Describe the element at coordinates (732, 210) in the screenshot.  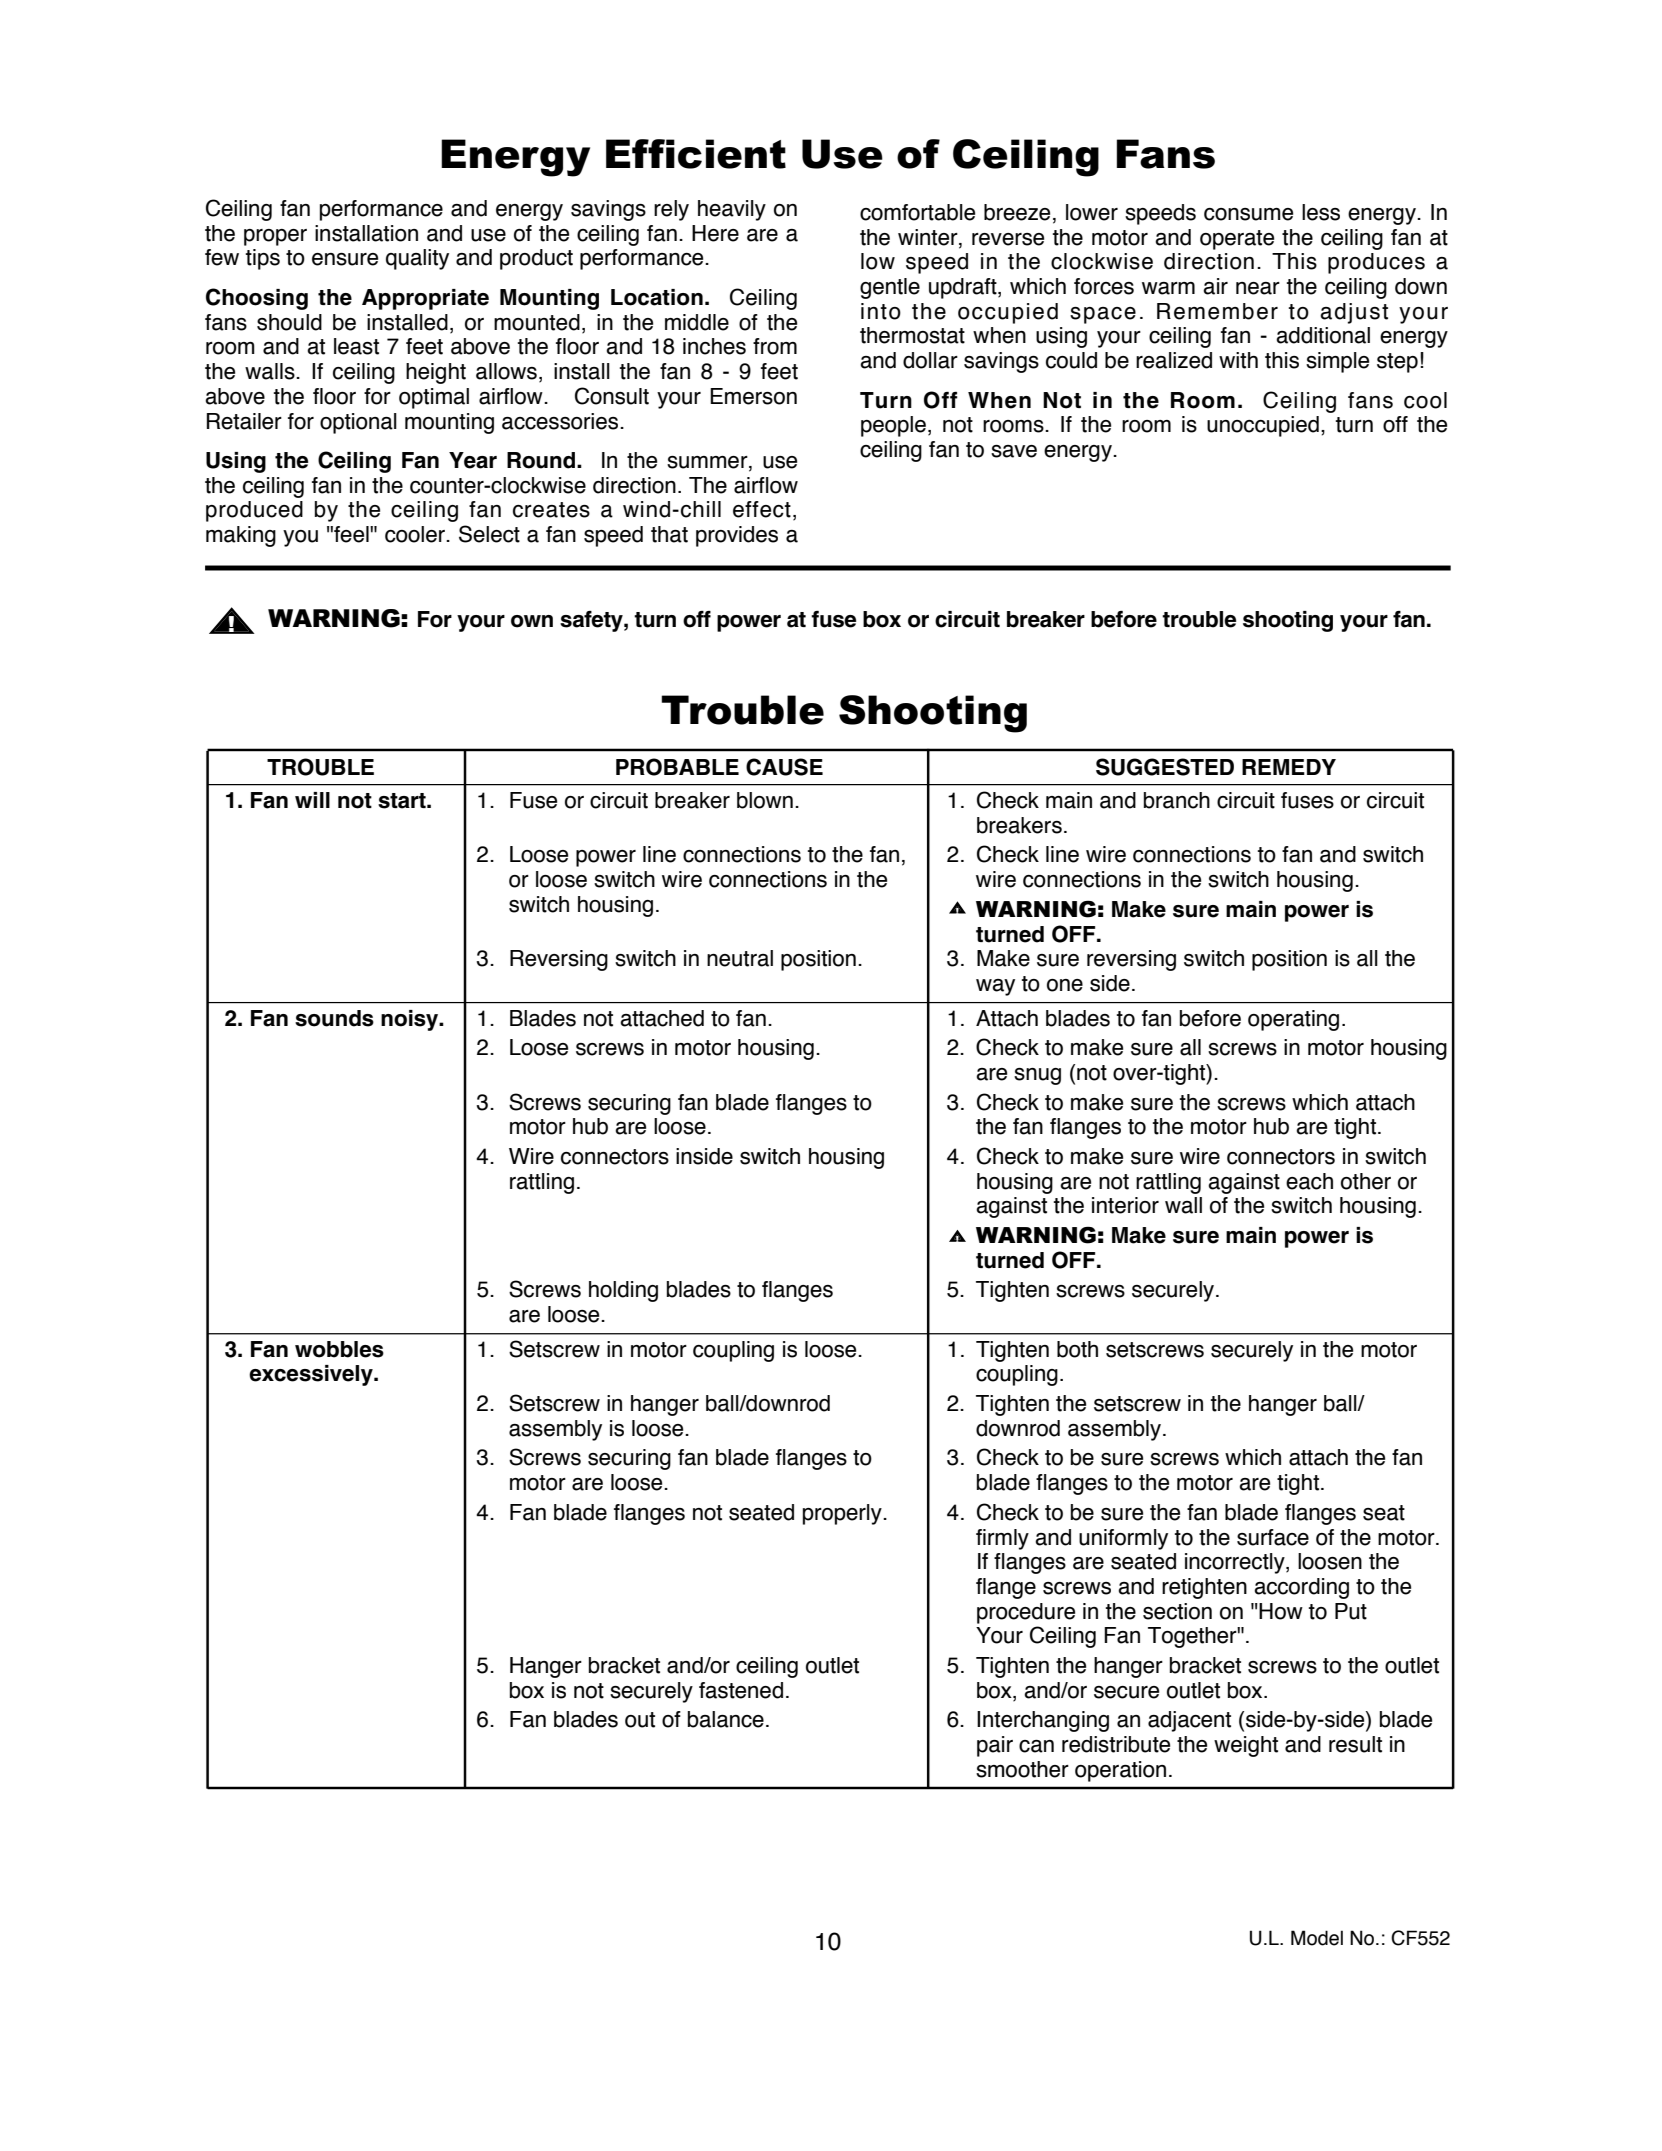
I see `heavily` at that location.
